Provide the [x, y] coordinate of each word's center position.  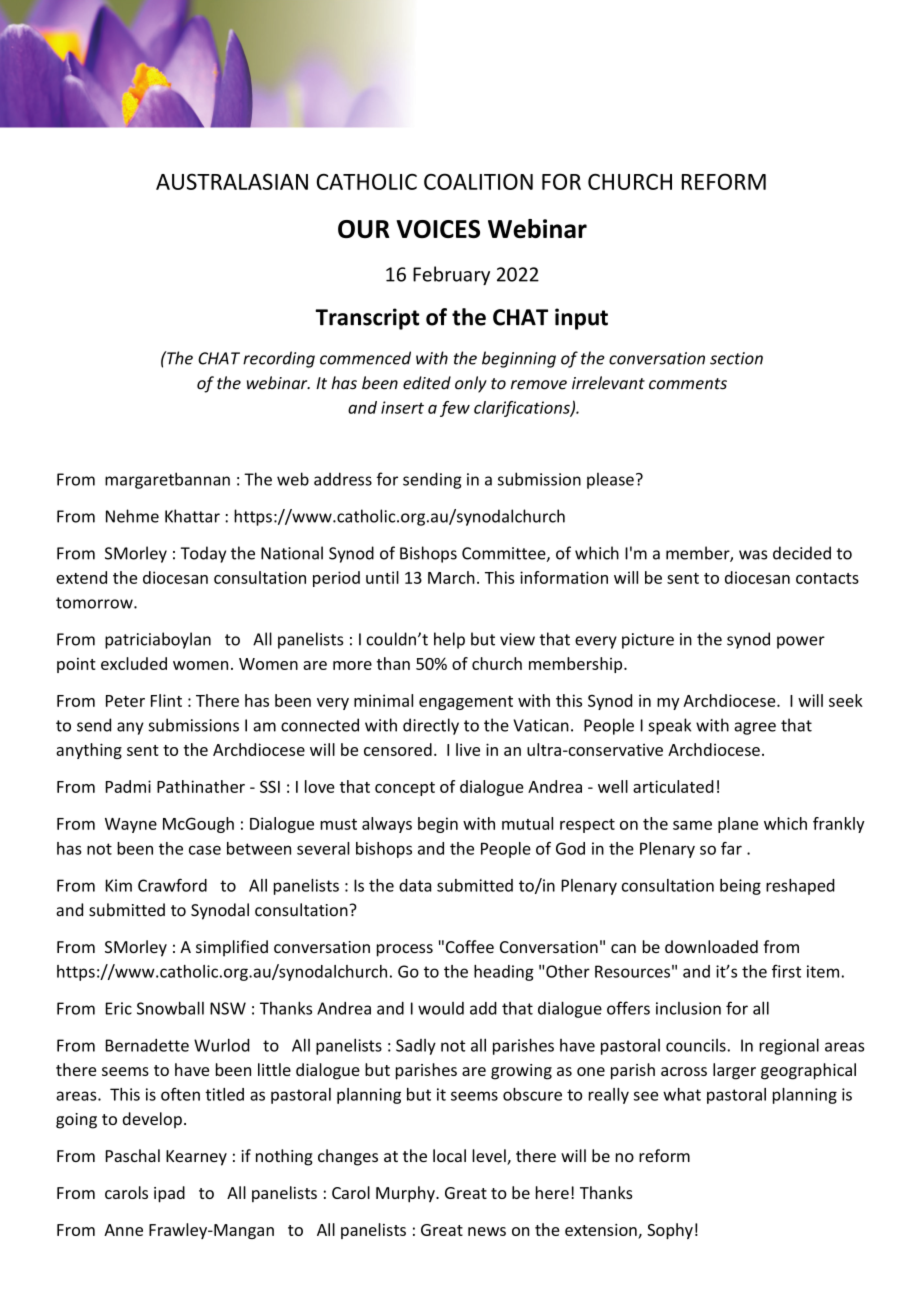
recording [279, 359]
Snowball [170, 1008]
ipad [169, 1194]
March [451, 577]
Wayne [131, 825]
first [786, 971]
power [801, 642]
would [441, 1008]
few [455, 409]
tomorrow [95, 603]
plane [738, 825]
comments [688, 384]
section [736, 358]
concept [405, 789]
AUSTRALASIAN [232, 181]
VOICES [438, 229]
